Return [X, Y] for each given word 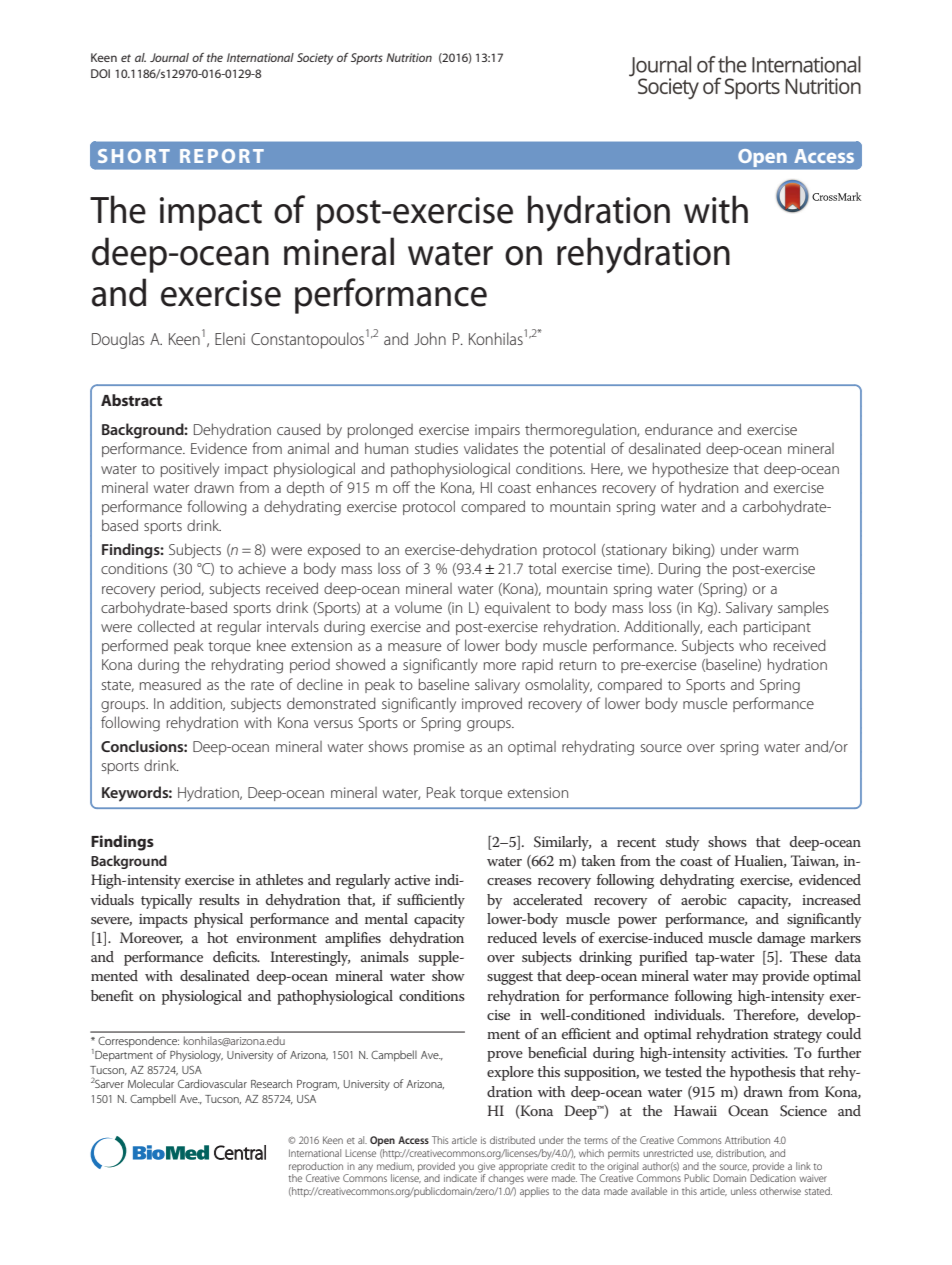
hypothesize [690, 470]
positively [190, 470]
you [465, 1169]
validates [491, 448]
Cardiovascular [212, 1083]
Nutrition [409, 57]
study [682, 843]
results [219, 899]
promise [439, 748]
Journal [169, 57]
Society [315, 59]
